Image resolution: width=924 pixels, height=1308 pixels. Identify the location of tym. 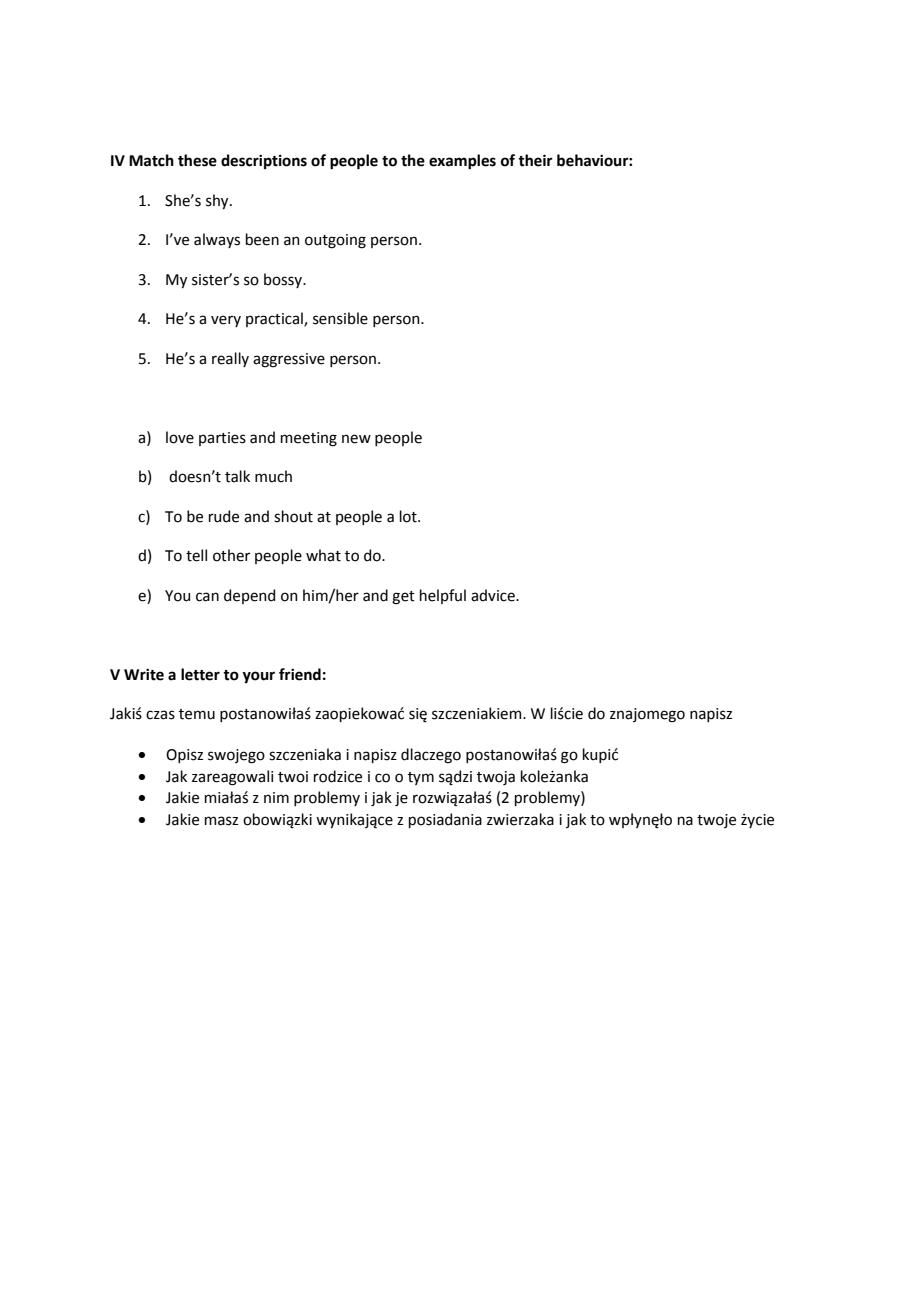
(421, 778).
